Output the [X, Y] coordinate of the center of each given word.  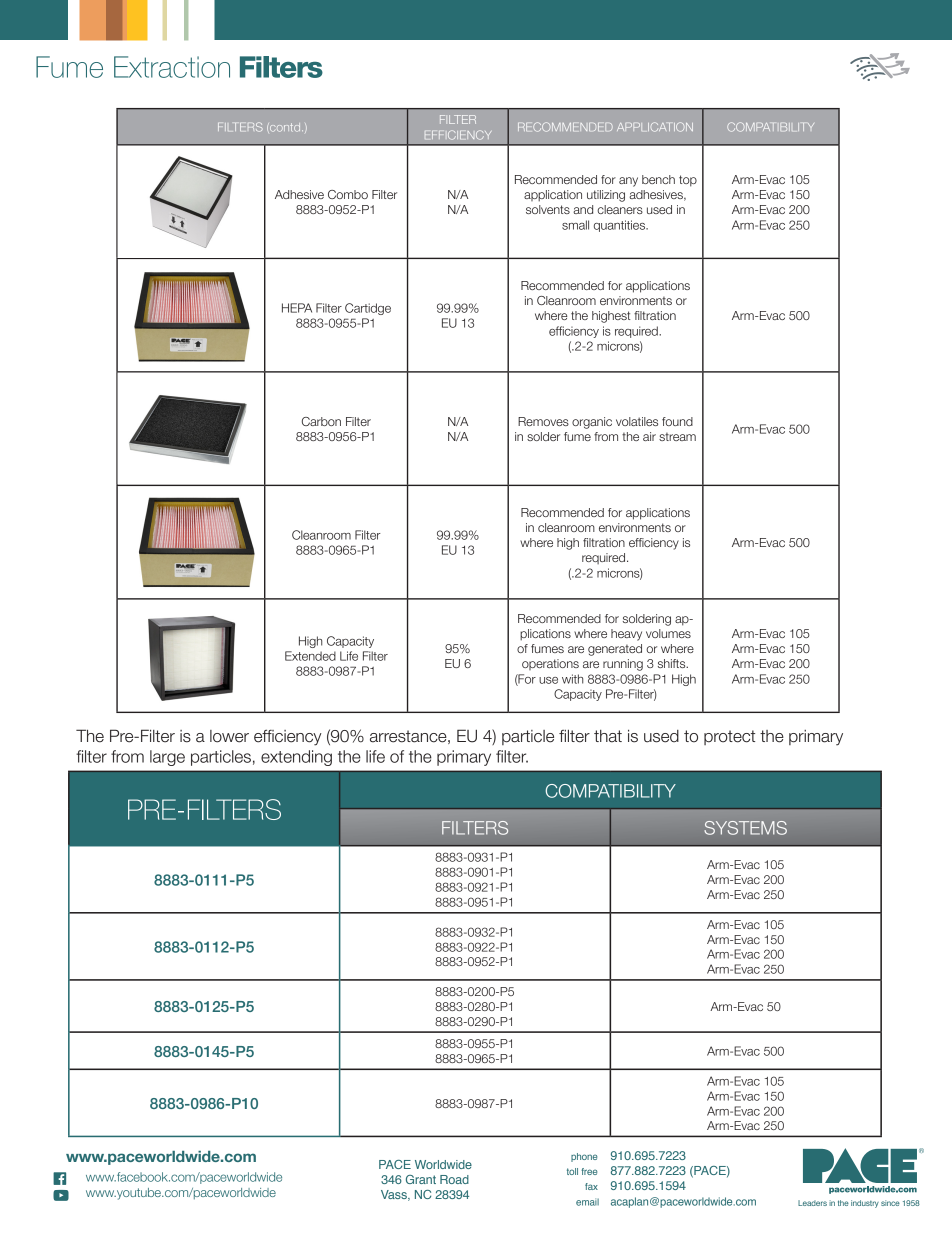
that [608, 736]
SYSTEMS [745, 828]
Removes [543, 421]
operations [550, 664]
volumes [668, 633]
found [677, 421]
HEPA [297, 308]
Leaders [812, 1203]
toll [572, 1171]
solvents [548, 209]
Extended [310, 656]
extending [296, 758]
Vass [395, 1195]
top [688, 181]
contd [285, 128]
